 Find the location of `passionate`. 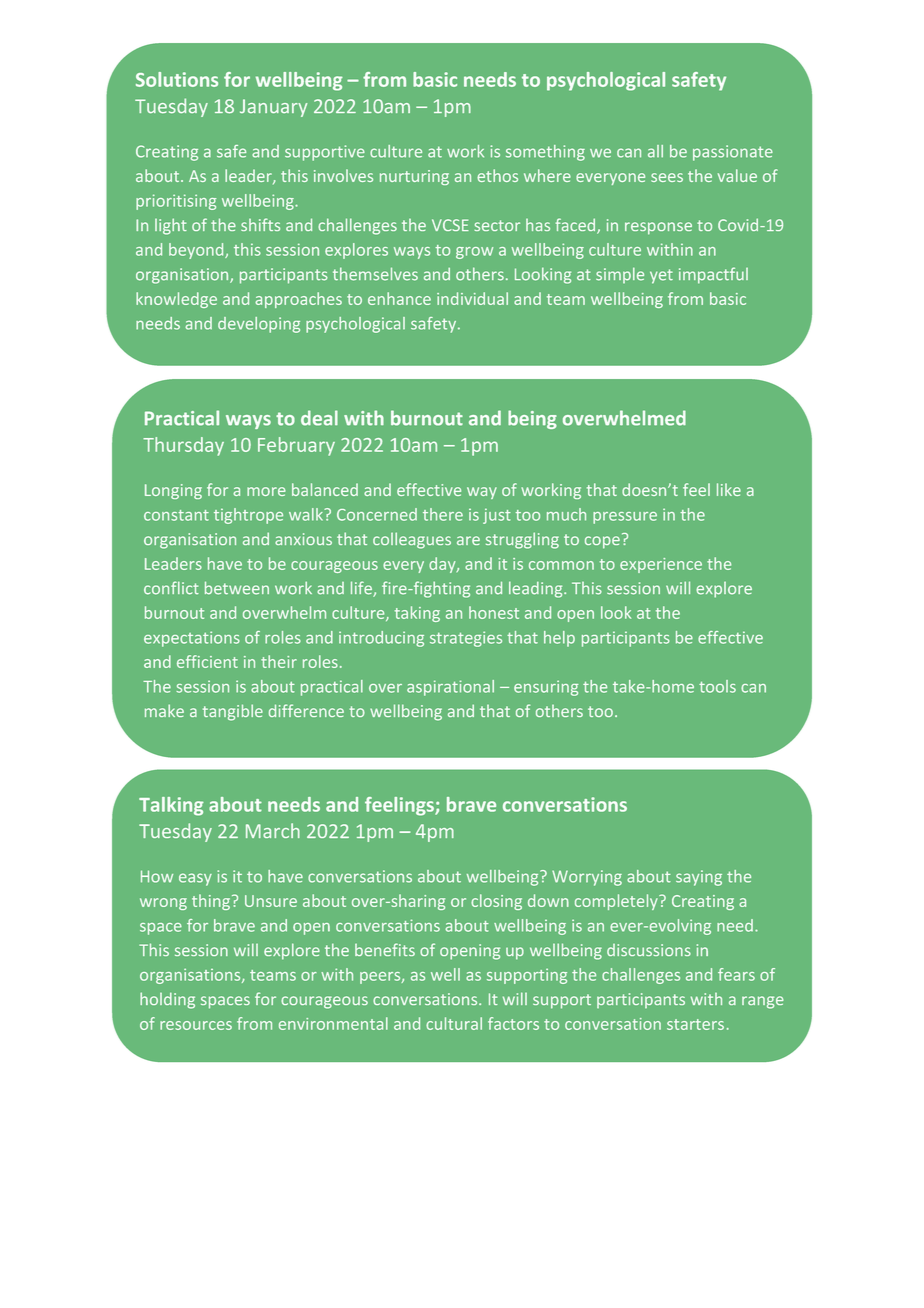

passionate is located at coordinates (733, 153).
